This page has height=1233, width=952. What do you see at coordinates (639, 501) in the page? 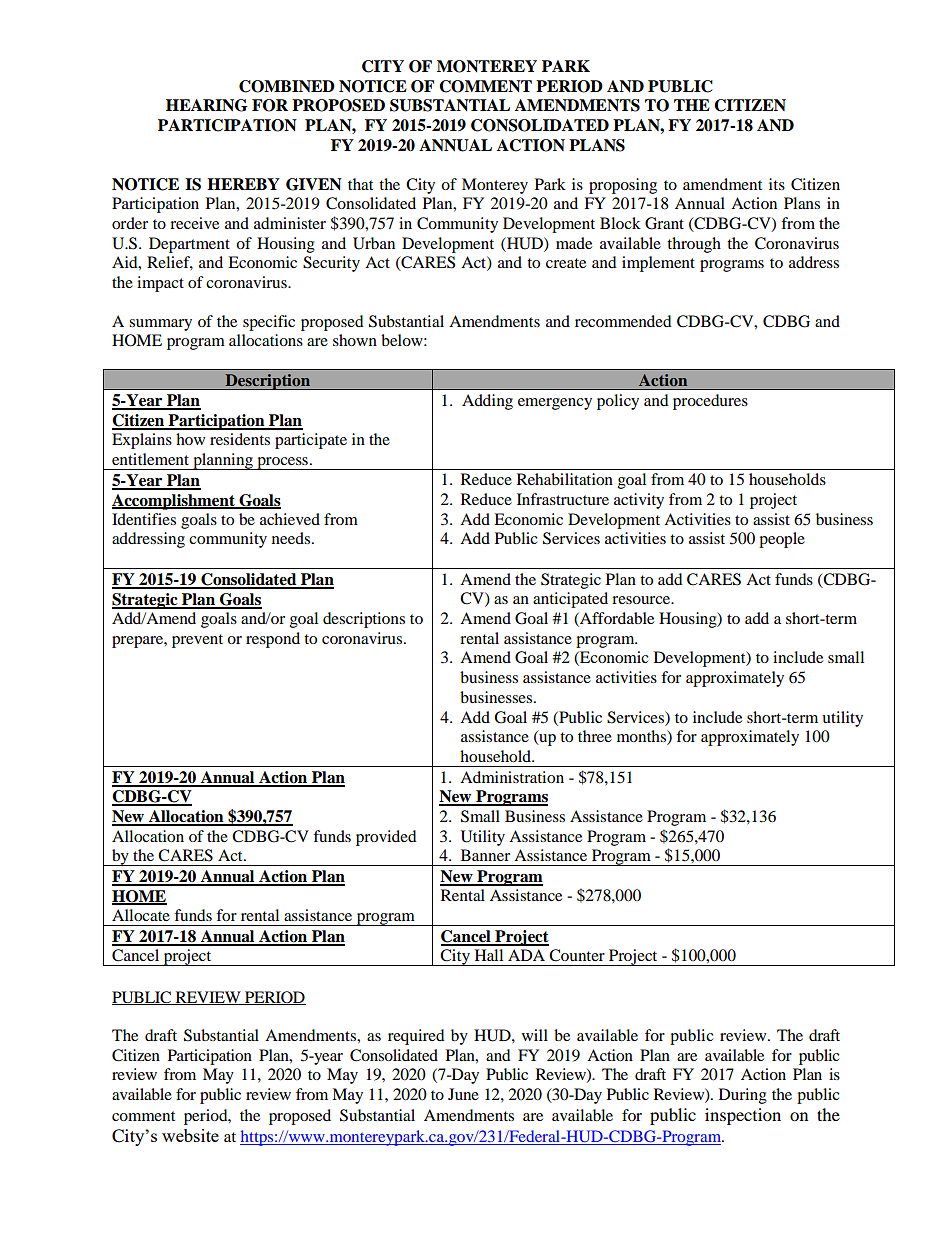
I see `activity` at bounding box center [639, 501].
